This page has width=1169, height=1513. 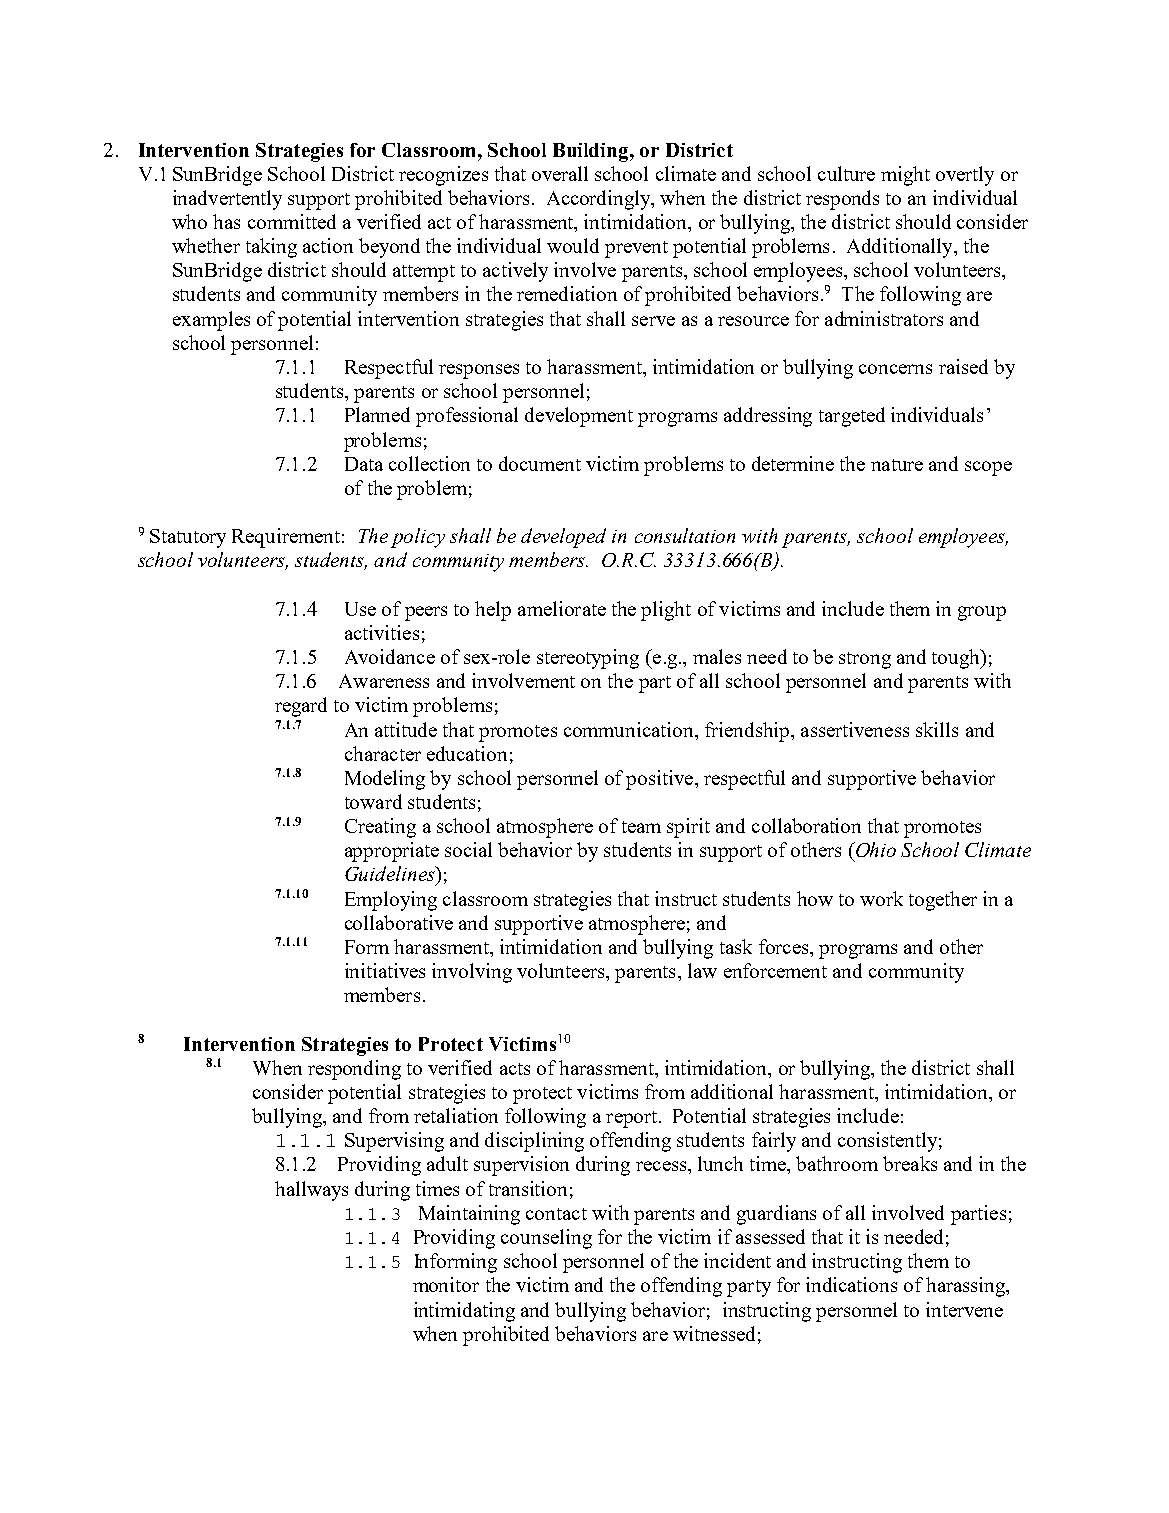 I want to click on communication, so click(x=630, y=729).
